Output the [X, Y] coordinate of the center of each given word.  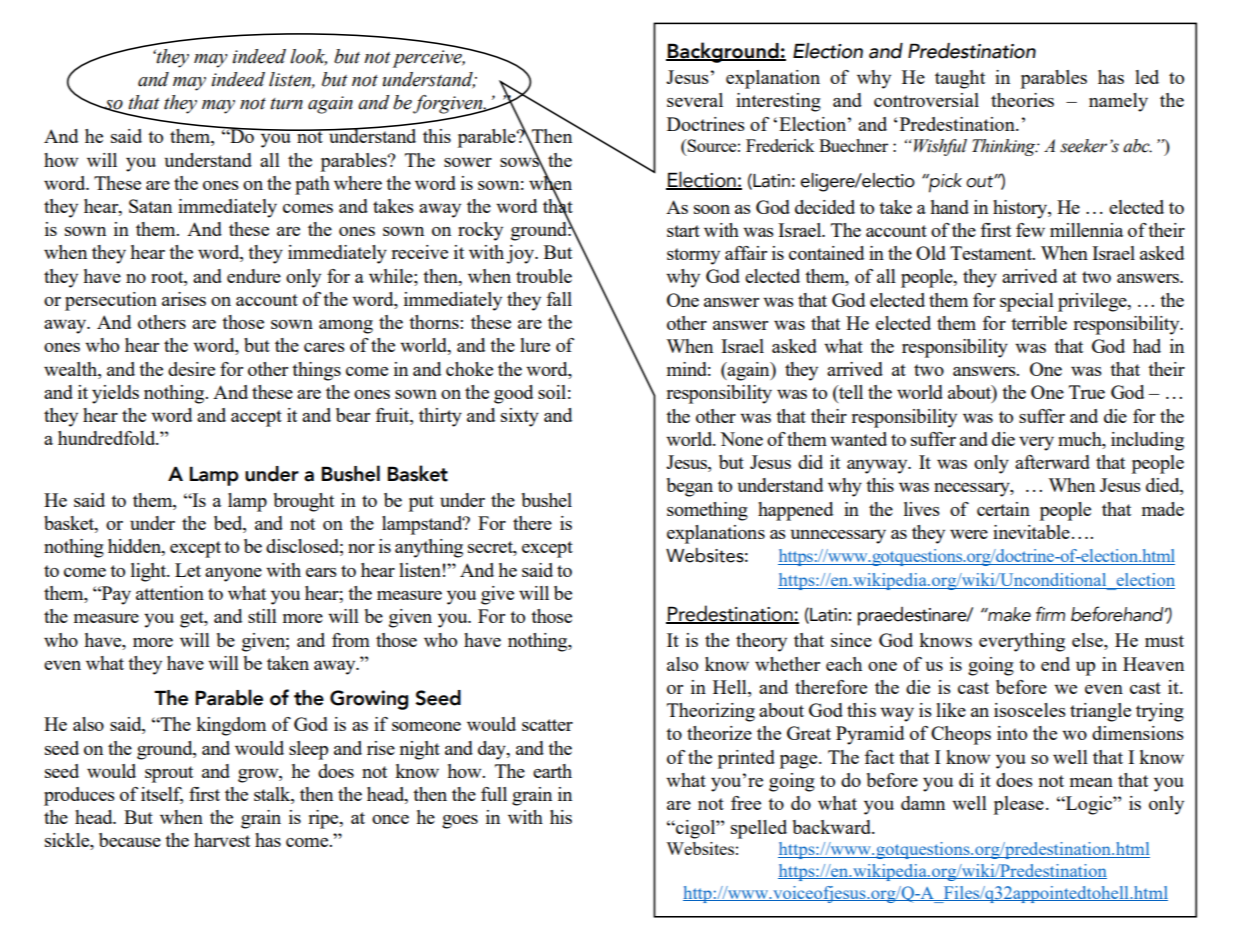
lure [535, 345]
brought [303, 502]
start [683, 231]
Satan [150, 206]
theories [1022, 100]
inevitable [1031, 532]
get [193, 619]
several [695, 100]
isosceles [1030, 710]
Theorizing [711, 712]
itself [162, 795]
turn [286, 104]
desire [191, 369]
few [1030, 230]
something [707, 511]
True [1087, 392]
